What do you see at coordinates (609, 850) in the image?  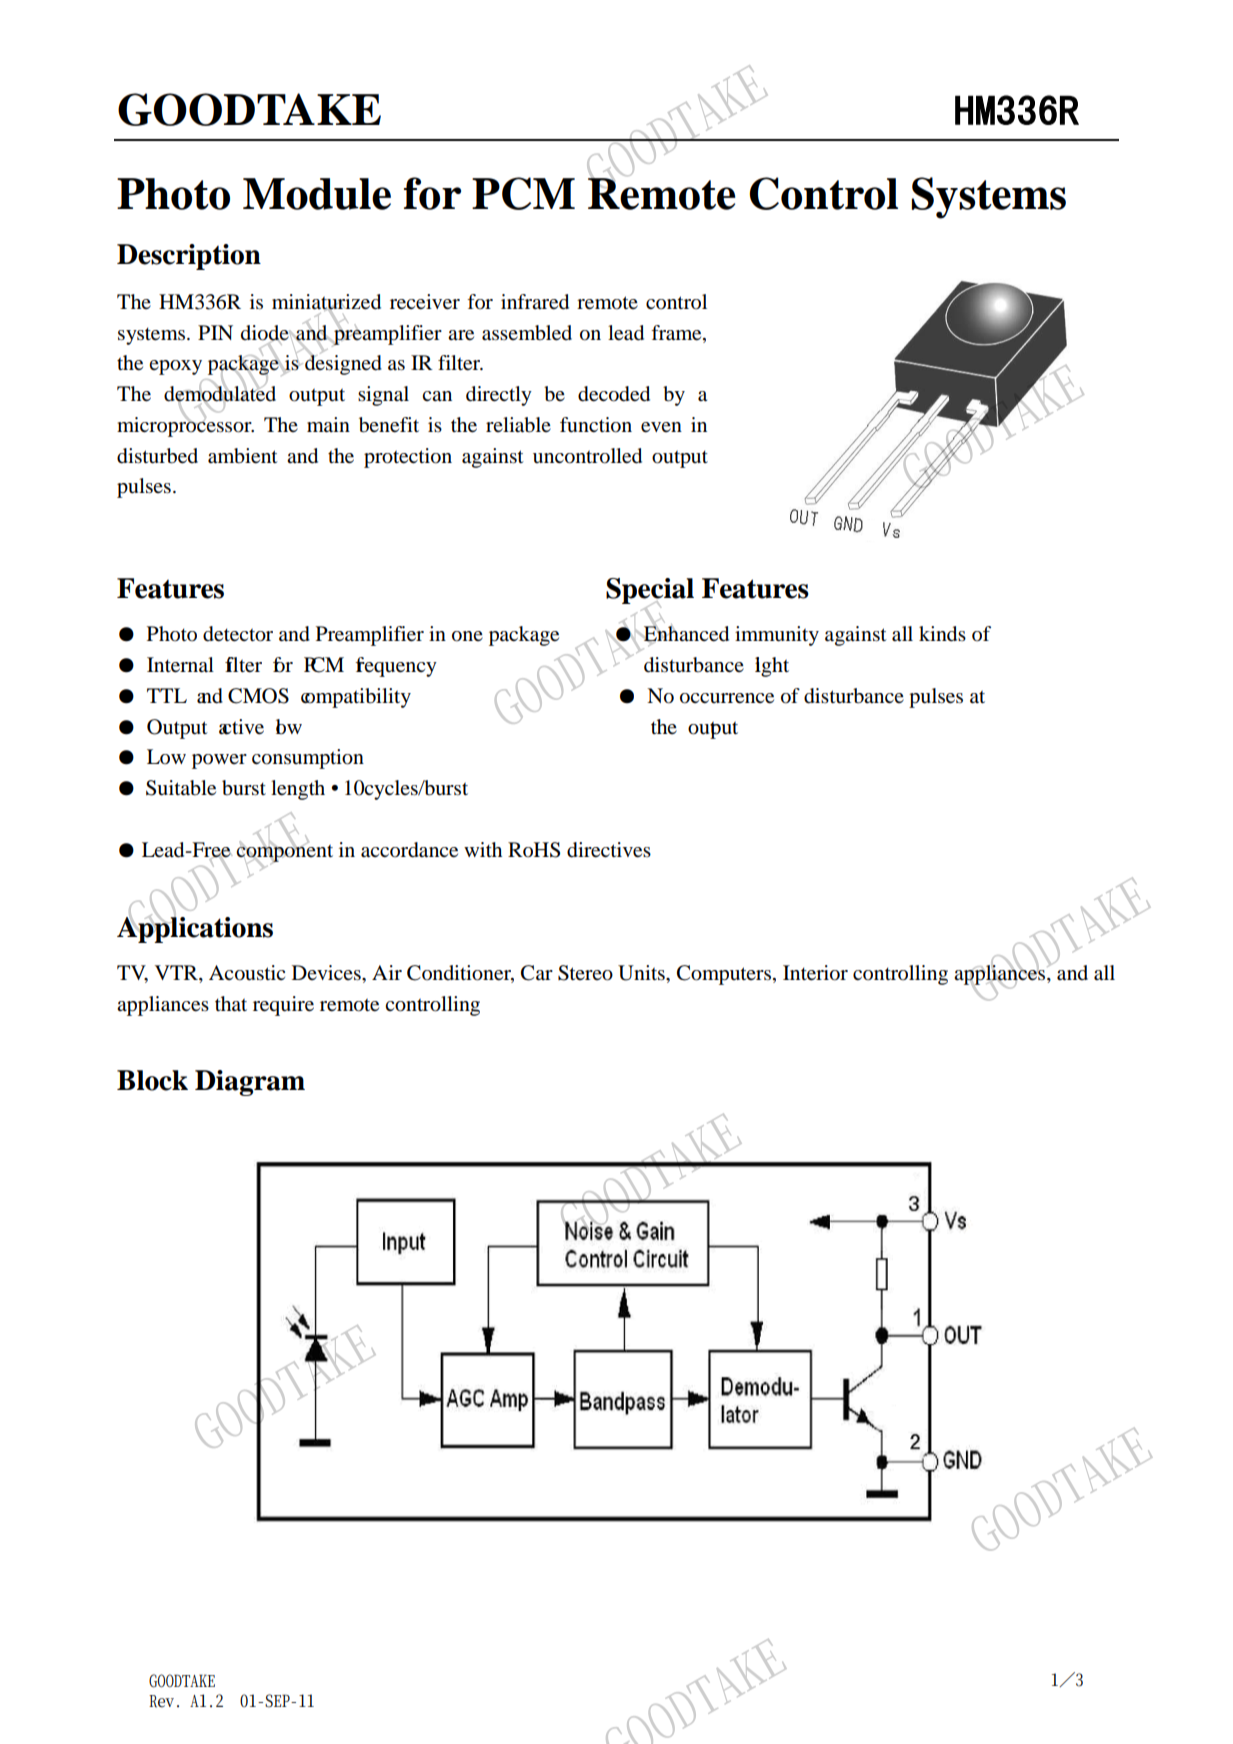 I see `directives` at bounding box center [609, 850].
